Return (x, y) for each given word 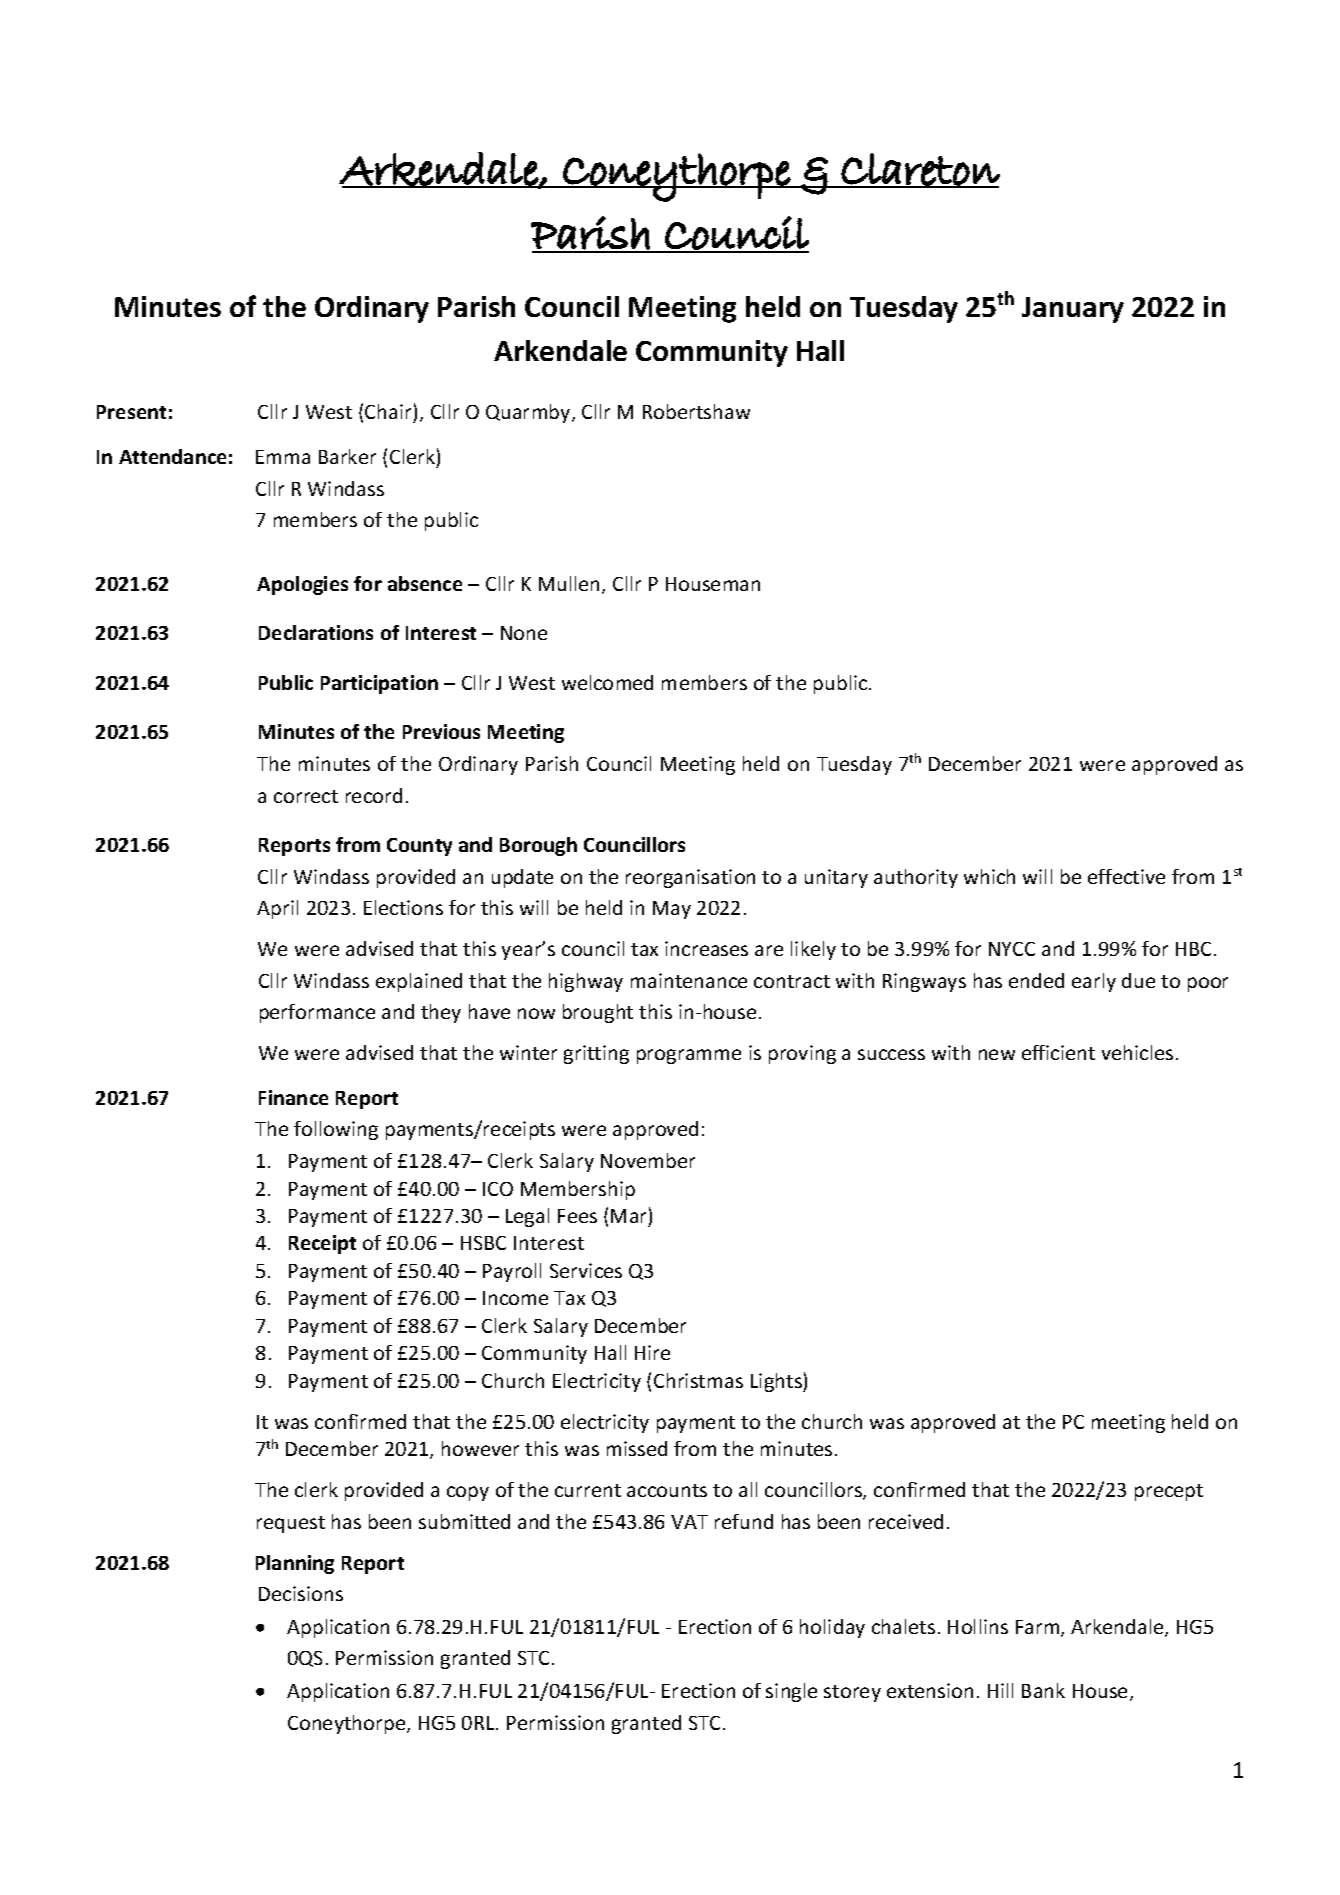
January (1073, 310)
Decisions (301, 1593)
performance (317, 1013)
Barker (347, 456)
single (791, 1692)
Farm (1039, 1628)
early (1094, 982)
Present (131, 412)
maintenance (689, 980)
